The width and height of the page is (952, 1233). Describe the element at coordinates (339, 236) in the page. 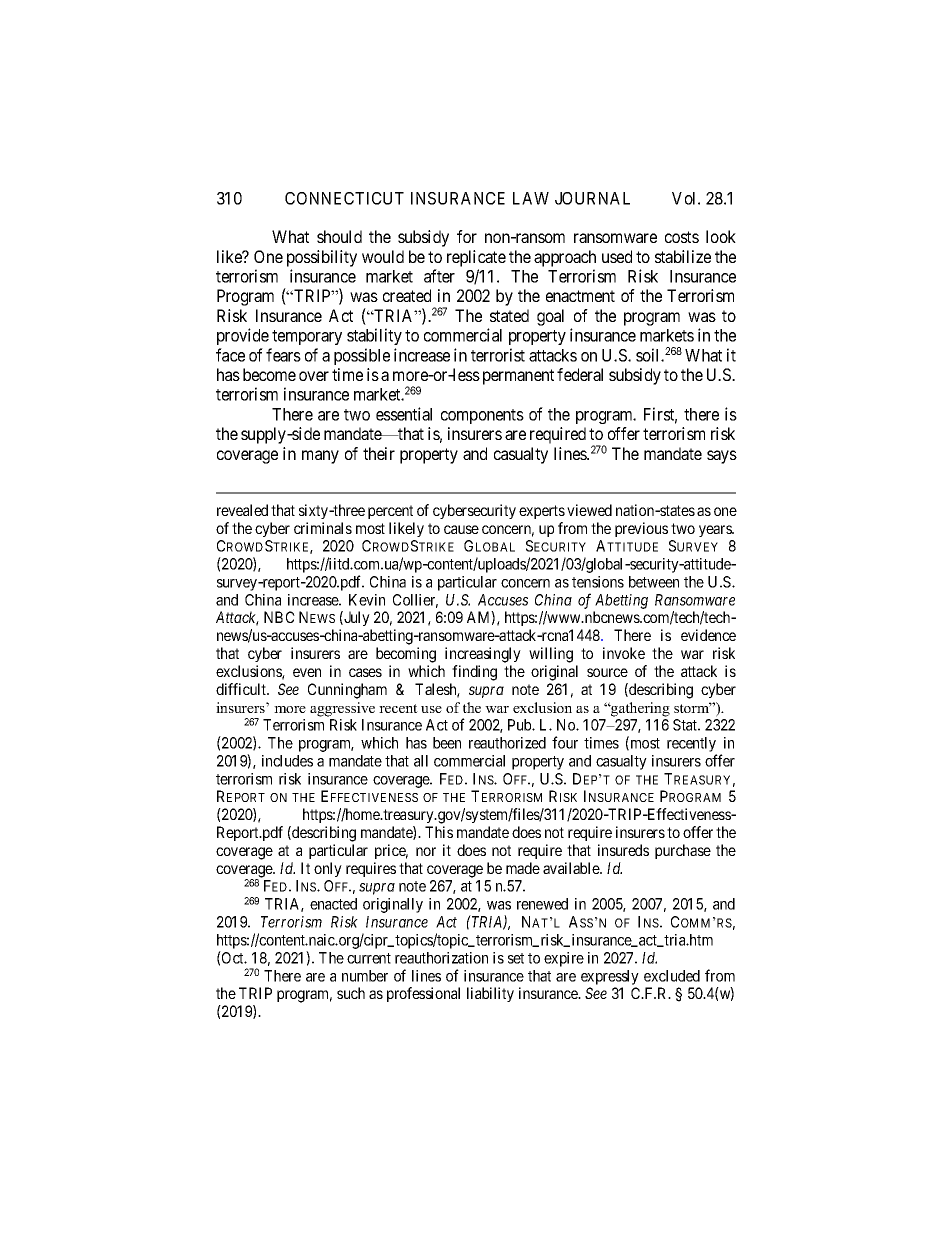

I see `should` at that location.
